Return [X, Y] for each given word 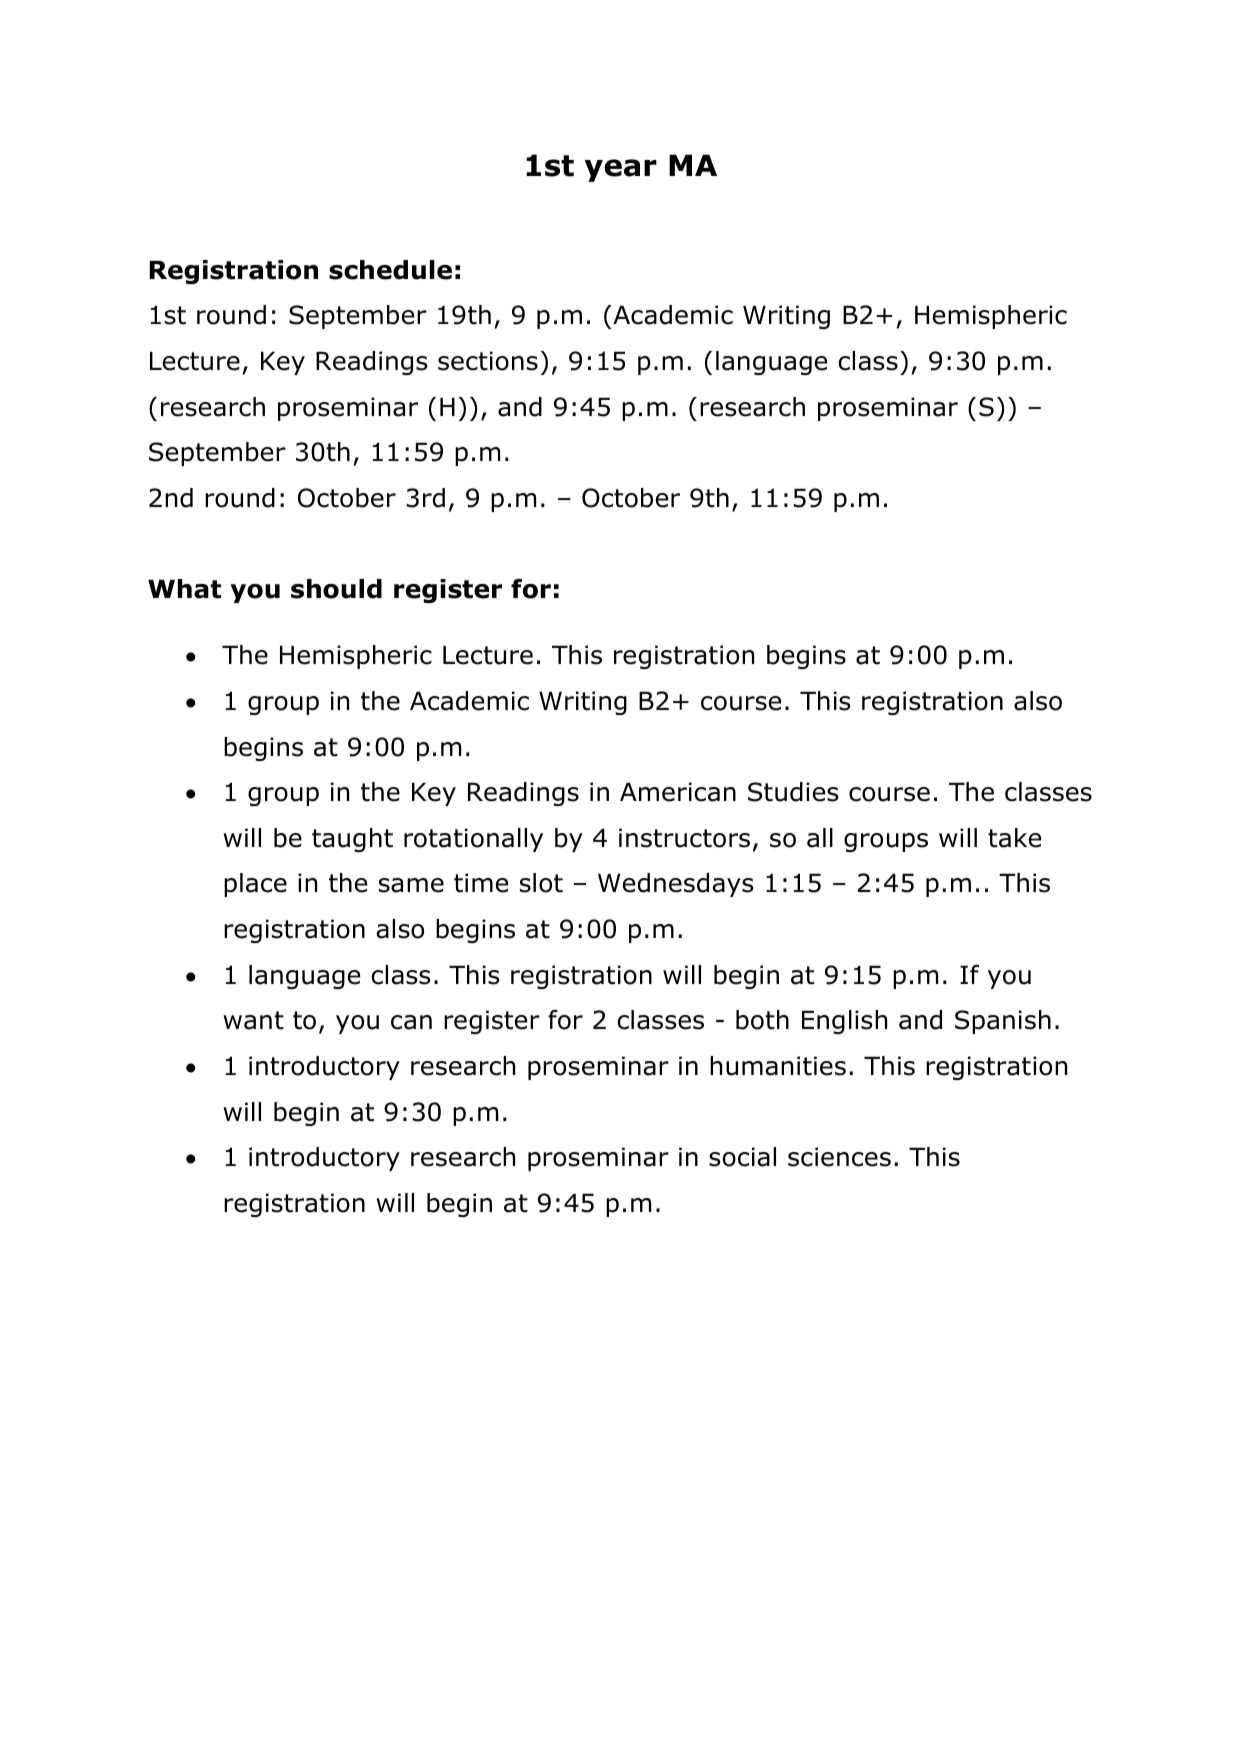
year [621, 170]
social [742, 1157]
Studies [793, 792]
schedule [390, 270]
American [678, 792]
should [336, 589]
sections [488, 361]
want [253, 1020]
